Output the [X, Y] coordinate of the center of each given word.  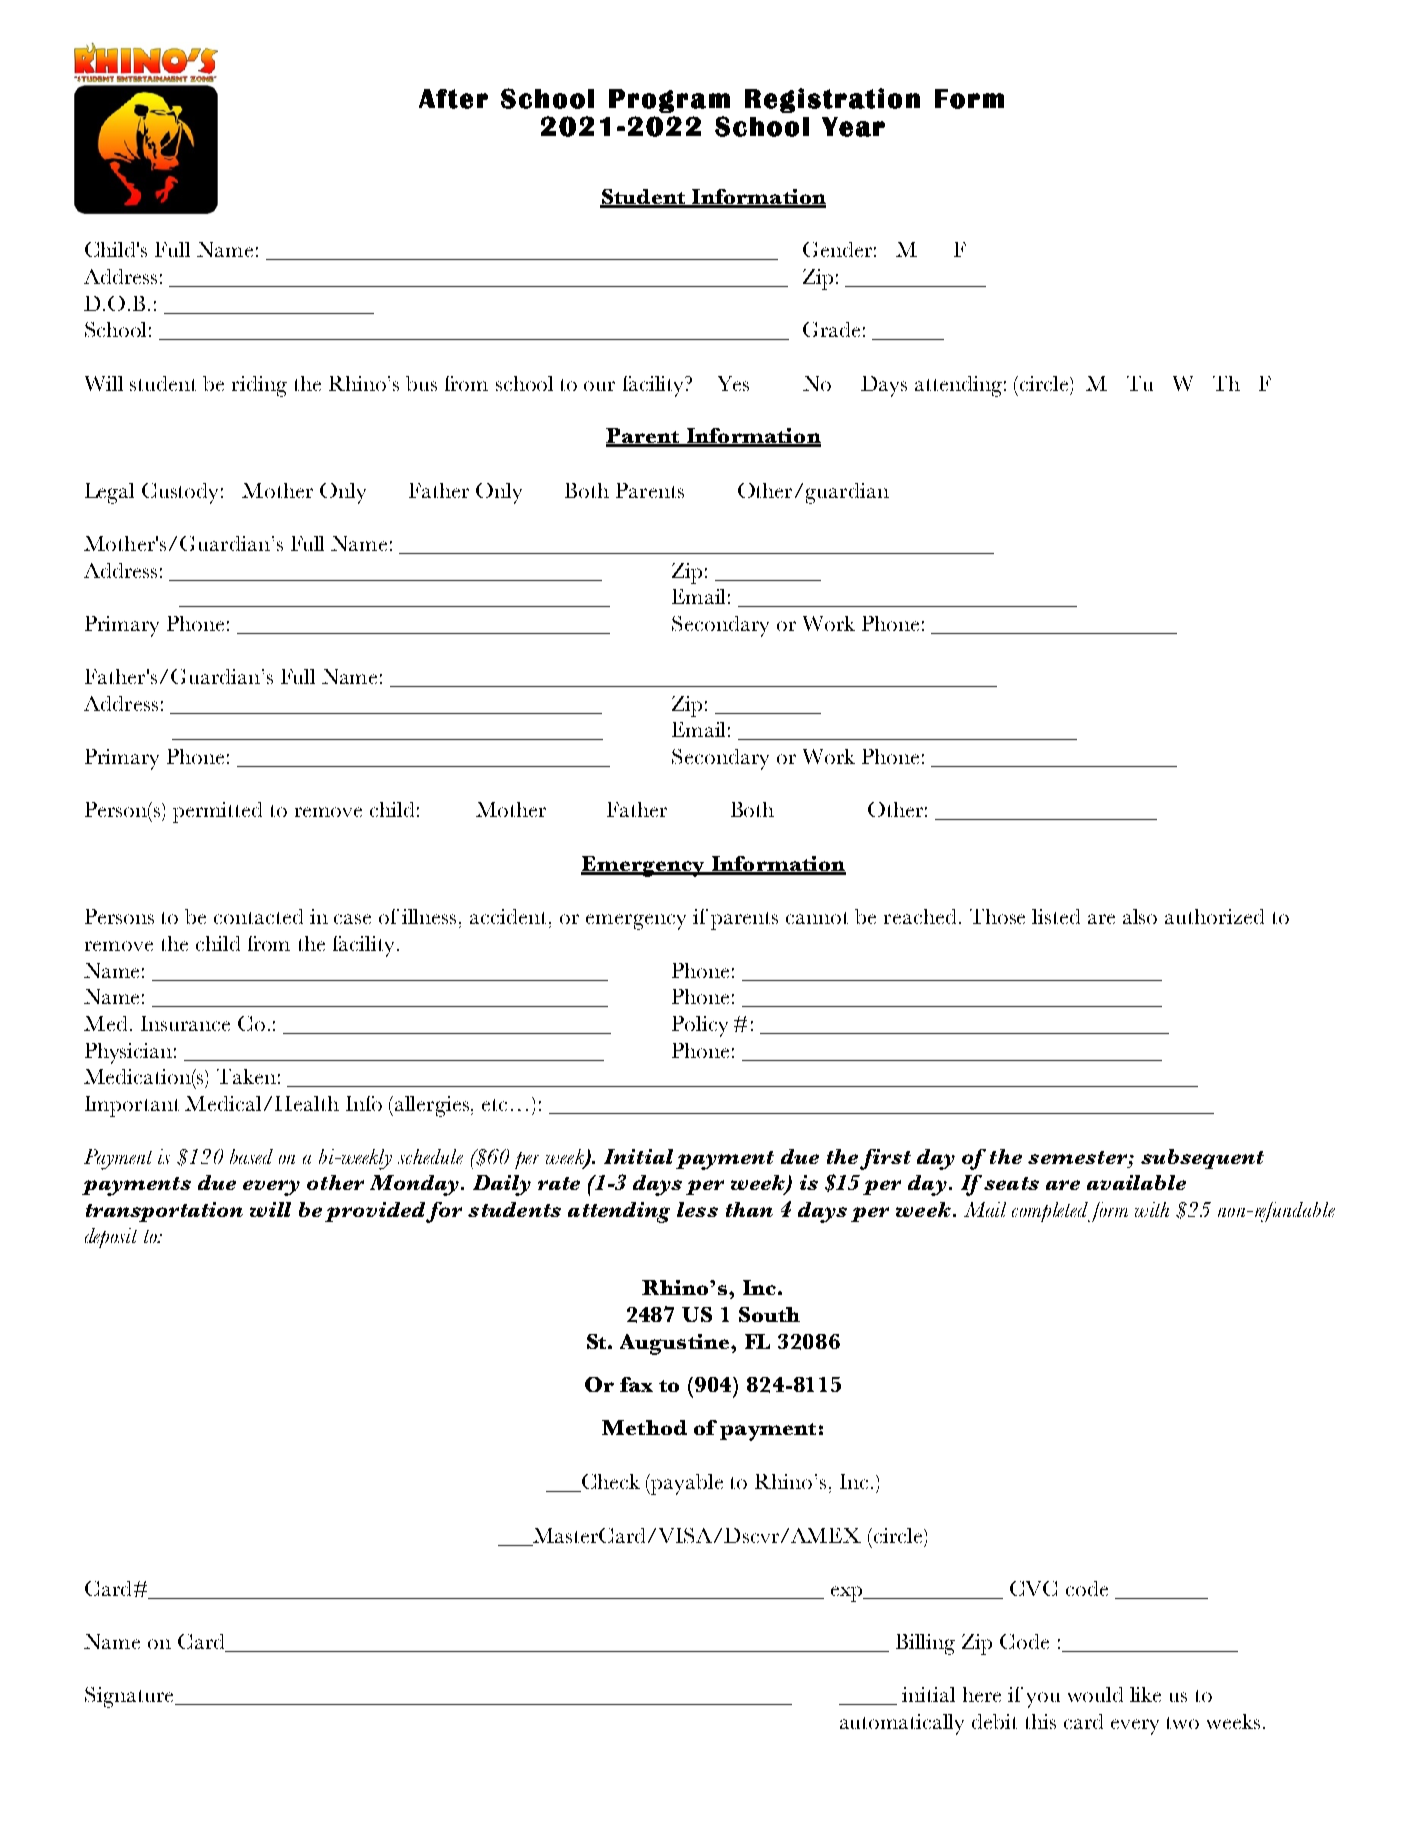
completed [1051, 1212]
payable [686, 1484]
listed [1056, 916]
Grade [831, 329]
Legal [109, 493]
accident [510, 916]
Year [853, 127]
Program [669, 101]
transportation [164, 1212]
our [599, 386]
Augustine [676, 1344]
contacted [258, 916]
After [453, 99]
